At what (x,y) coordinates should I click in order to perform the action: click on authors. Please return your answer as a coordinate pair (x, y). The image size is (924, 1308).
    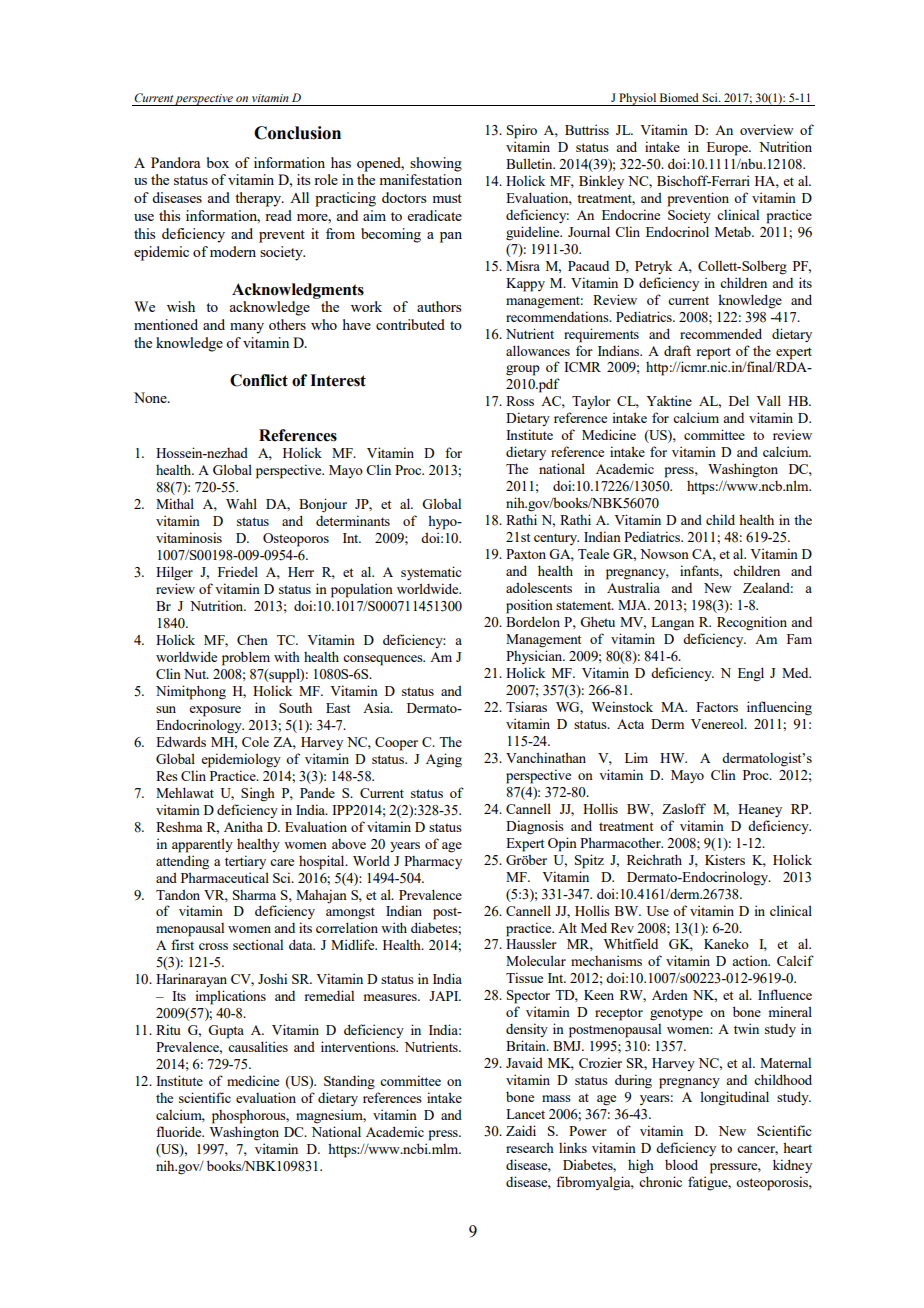
    Looking at the image, I should click on (439, 306).
